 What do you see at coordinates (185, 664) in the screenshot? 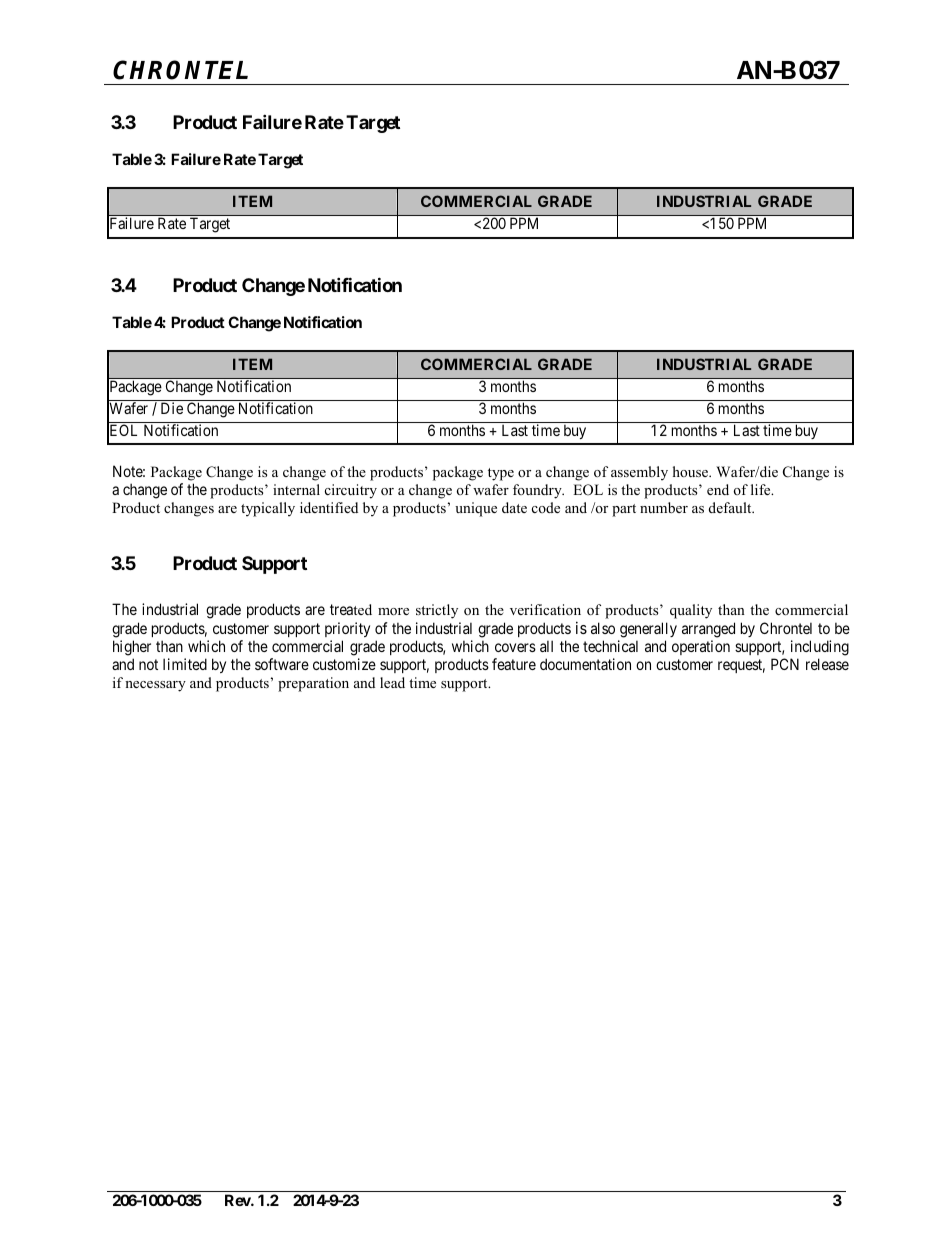
I see `limited` at bounding box center [185, 664].
